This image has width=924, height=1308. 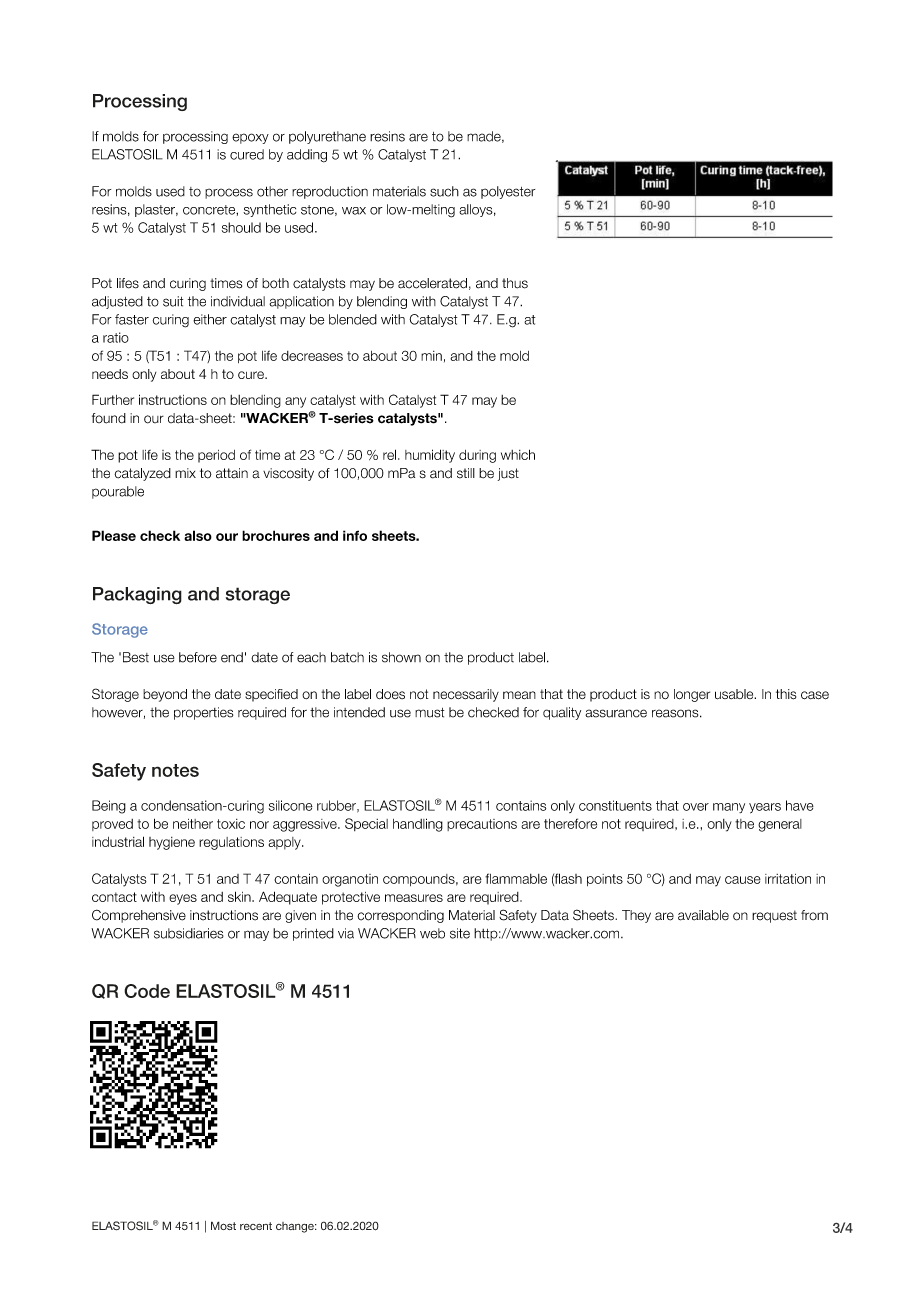 What do you see at coordinates (466, 695) in the image?
I see `necessarily` at bounding box center [466, 695].
